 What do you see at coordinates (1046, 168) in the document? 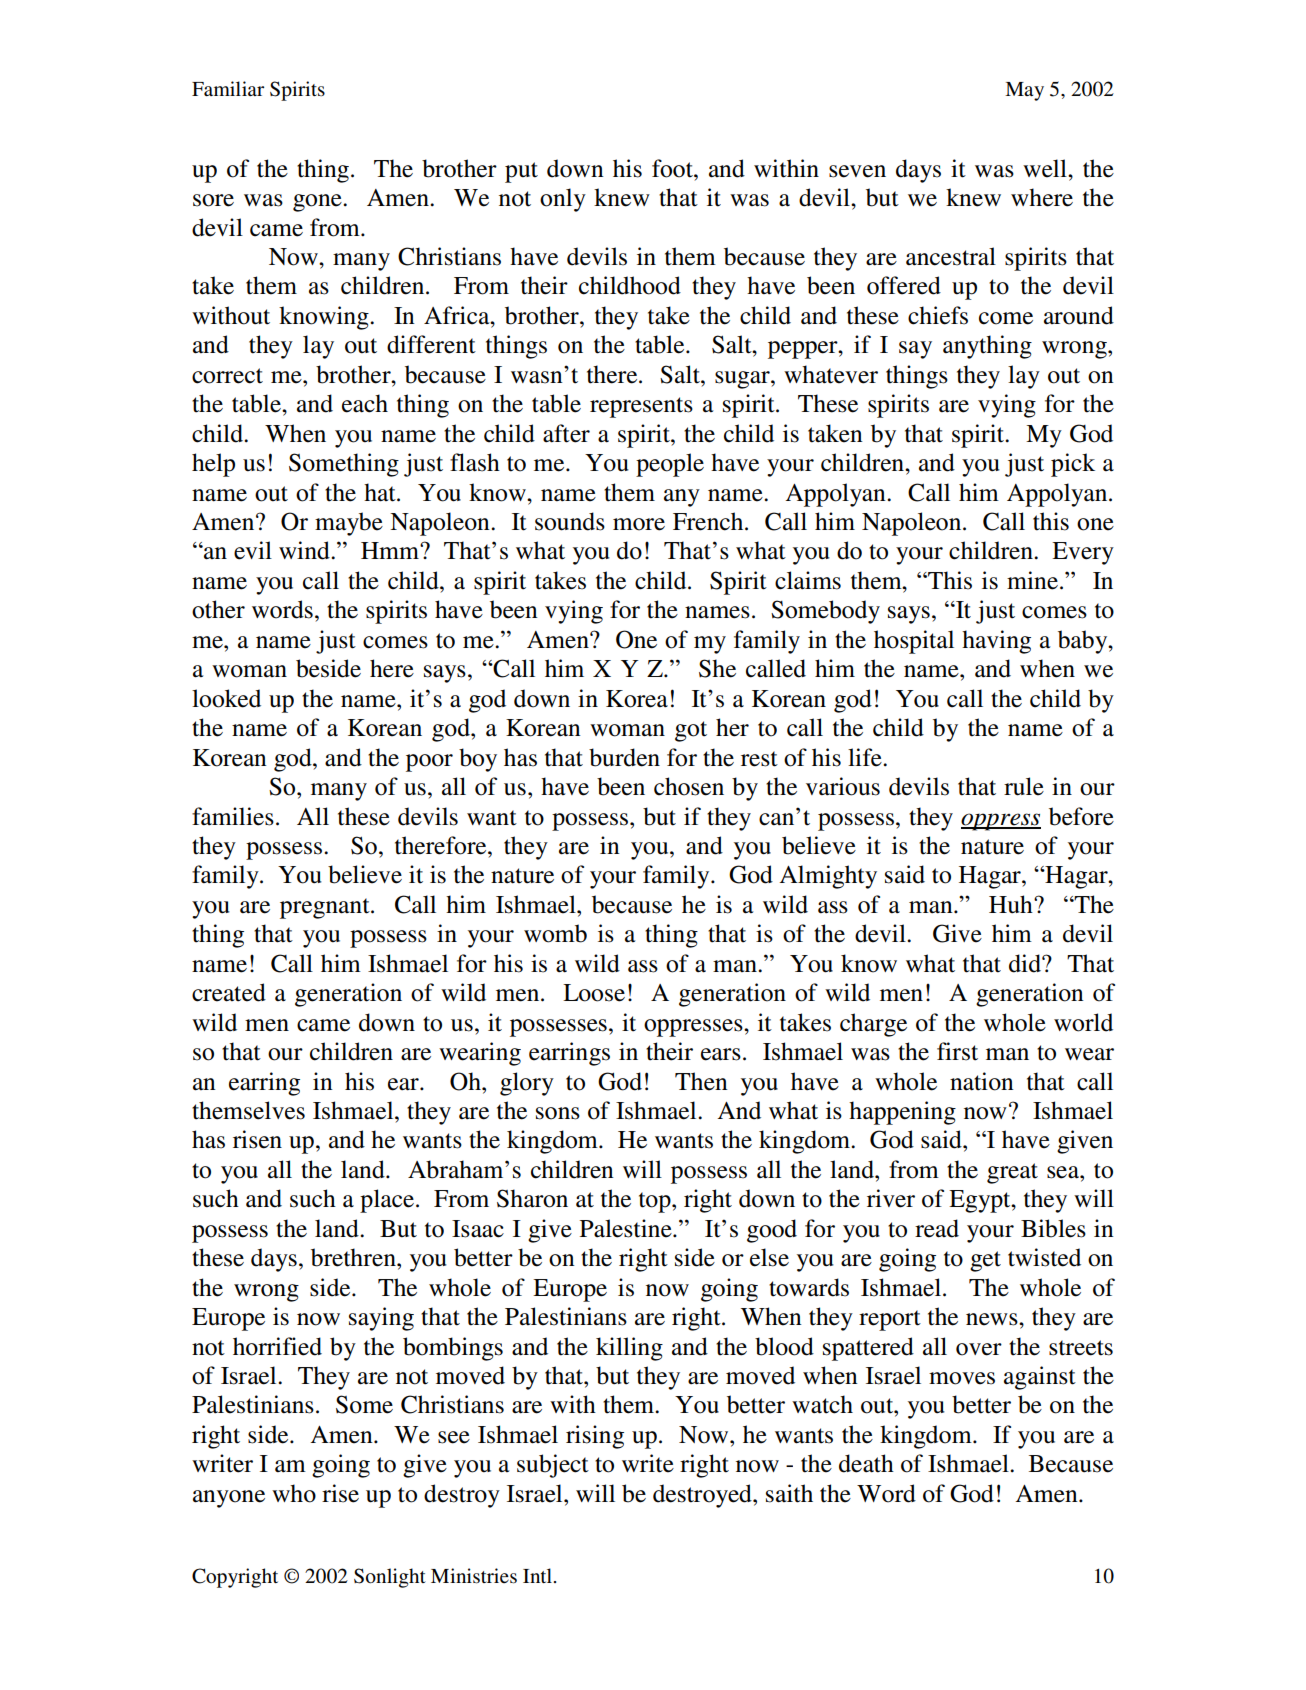
I see `well` at bounding box center [1046, 168].
